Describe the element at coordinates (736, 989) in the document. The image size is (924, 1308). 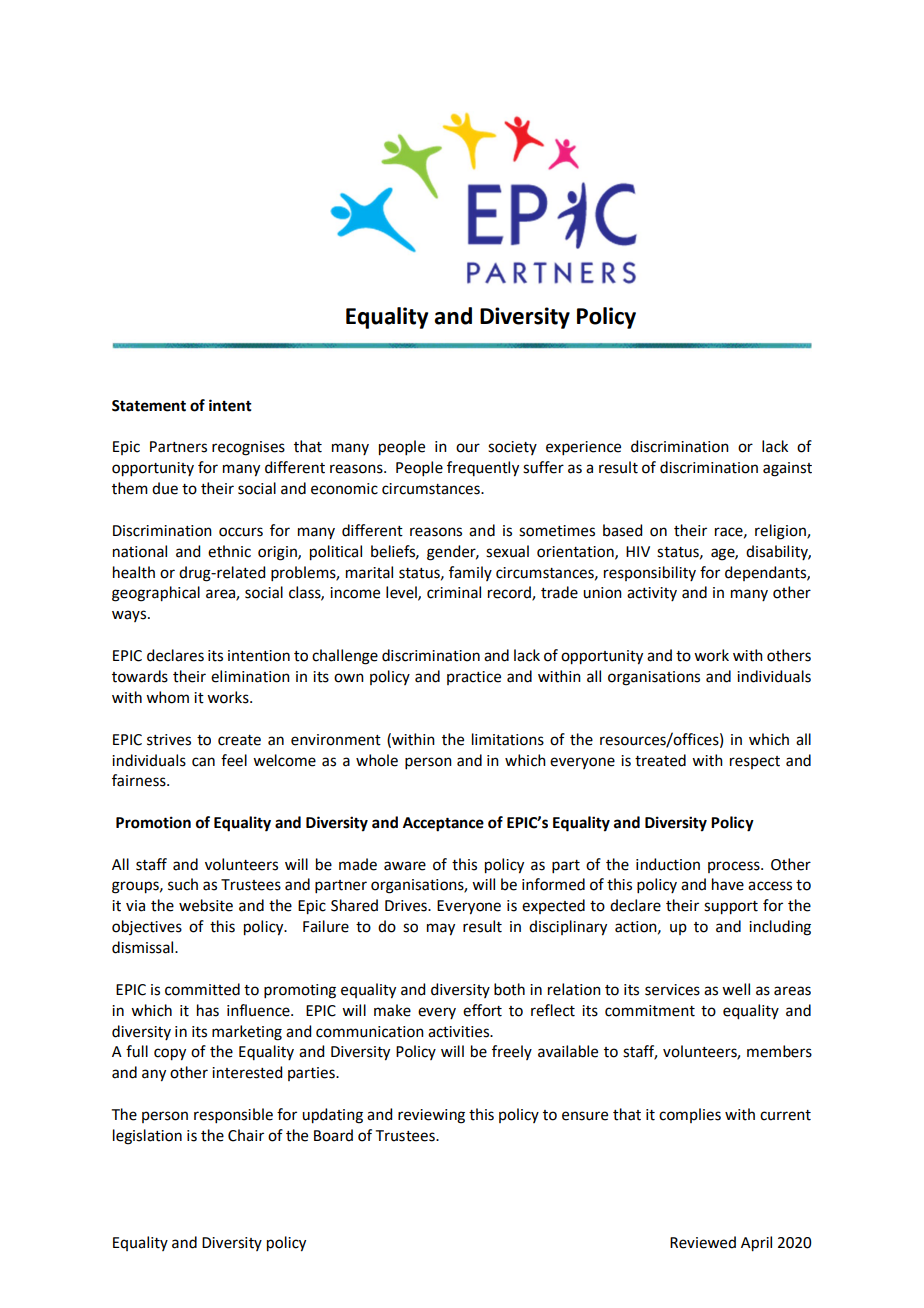
I see `well` at that location.
